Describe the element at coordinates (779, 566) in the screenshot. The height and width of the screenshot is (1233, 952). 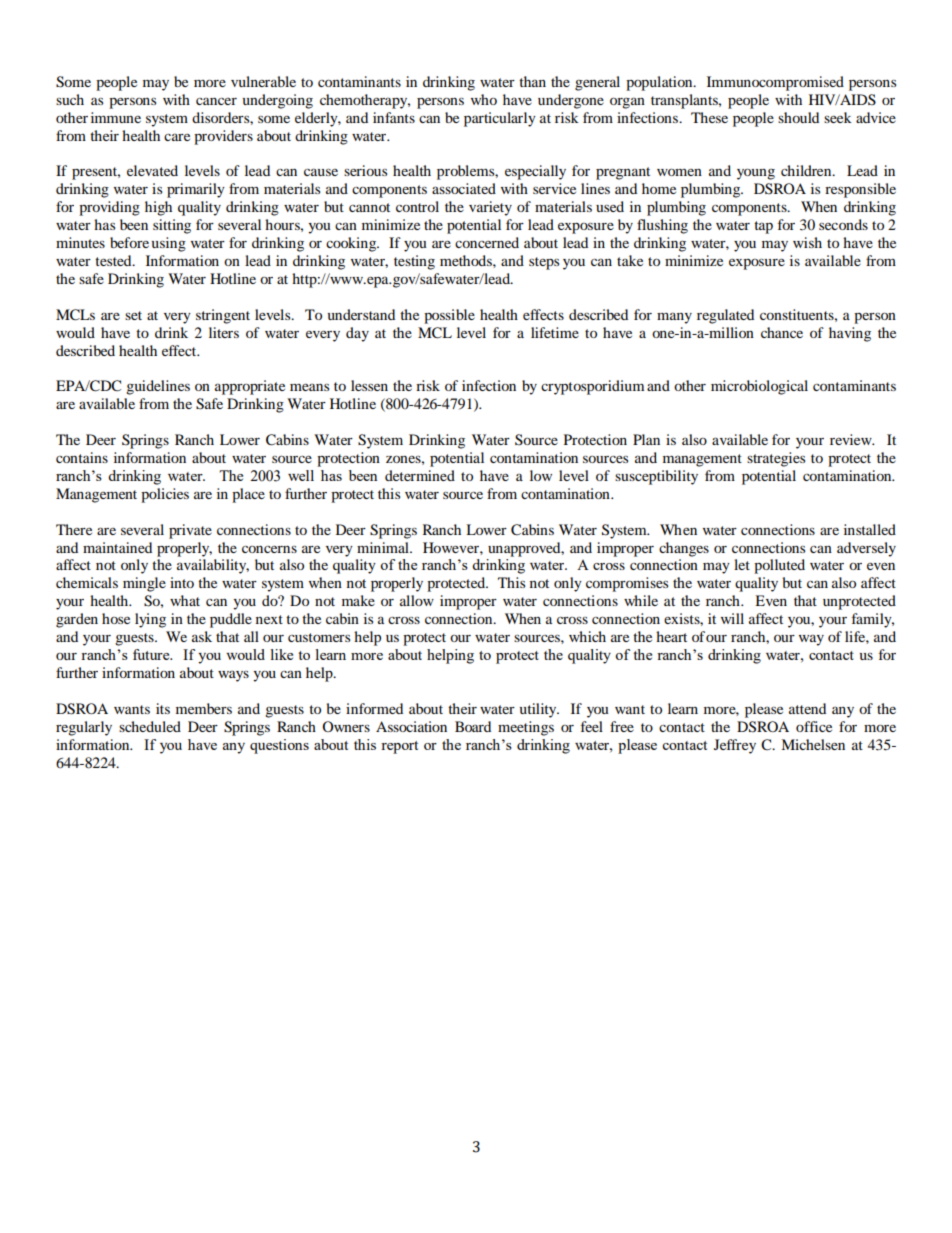
I see `polluted` at that location.
